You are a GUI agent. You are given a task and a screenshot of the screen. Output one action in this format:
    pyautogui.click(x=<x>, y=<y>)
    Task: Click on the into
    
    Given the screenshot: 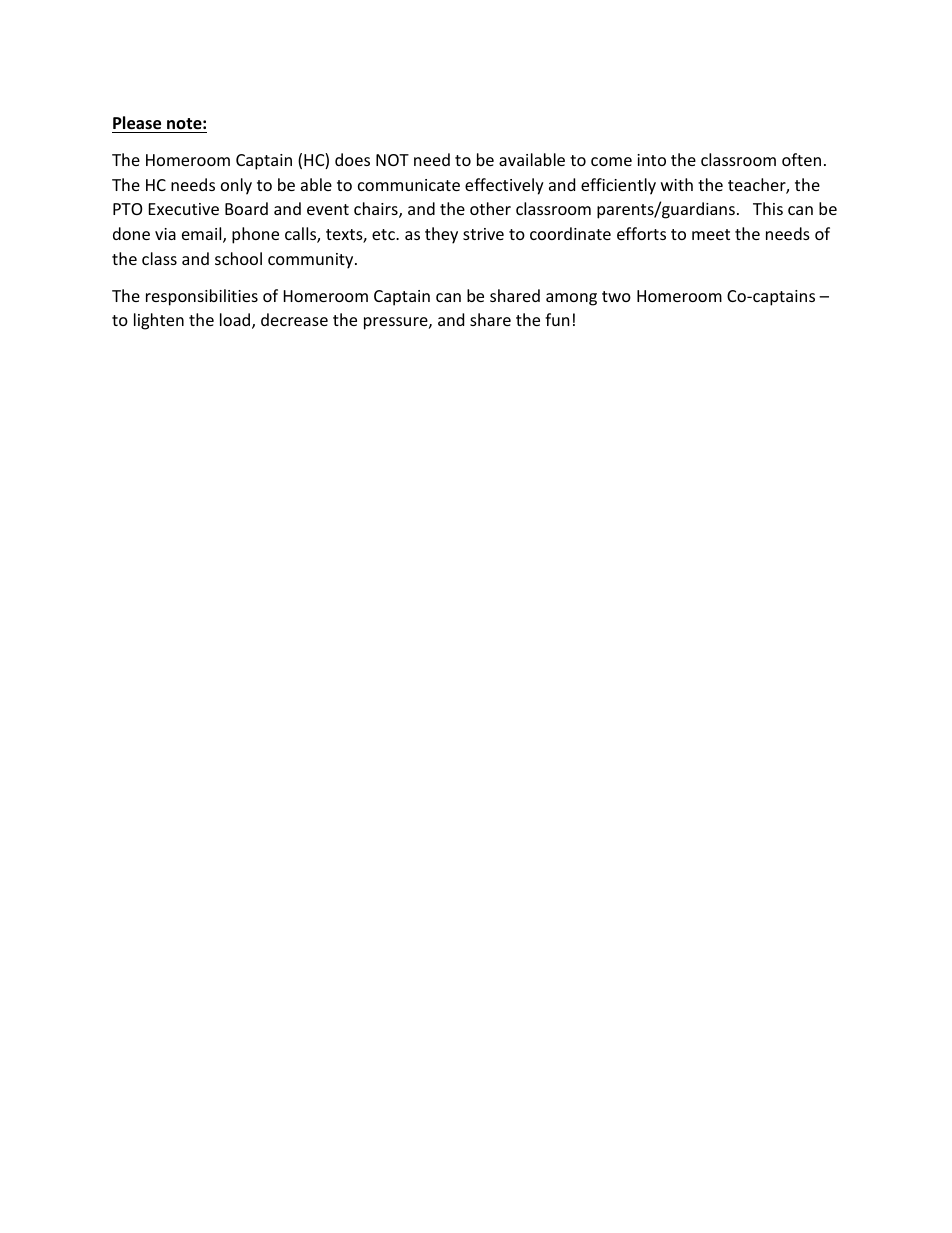 What is the action you would take?
    pyautogui.click(x=651, y=160)
